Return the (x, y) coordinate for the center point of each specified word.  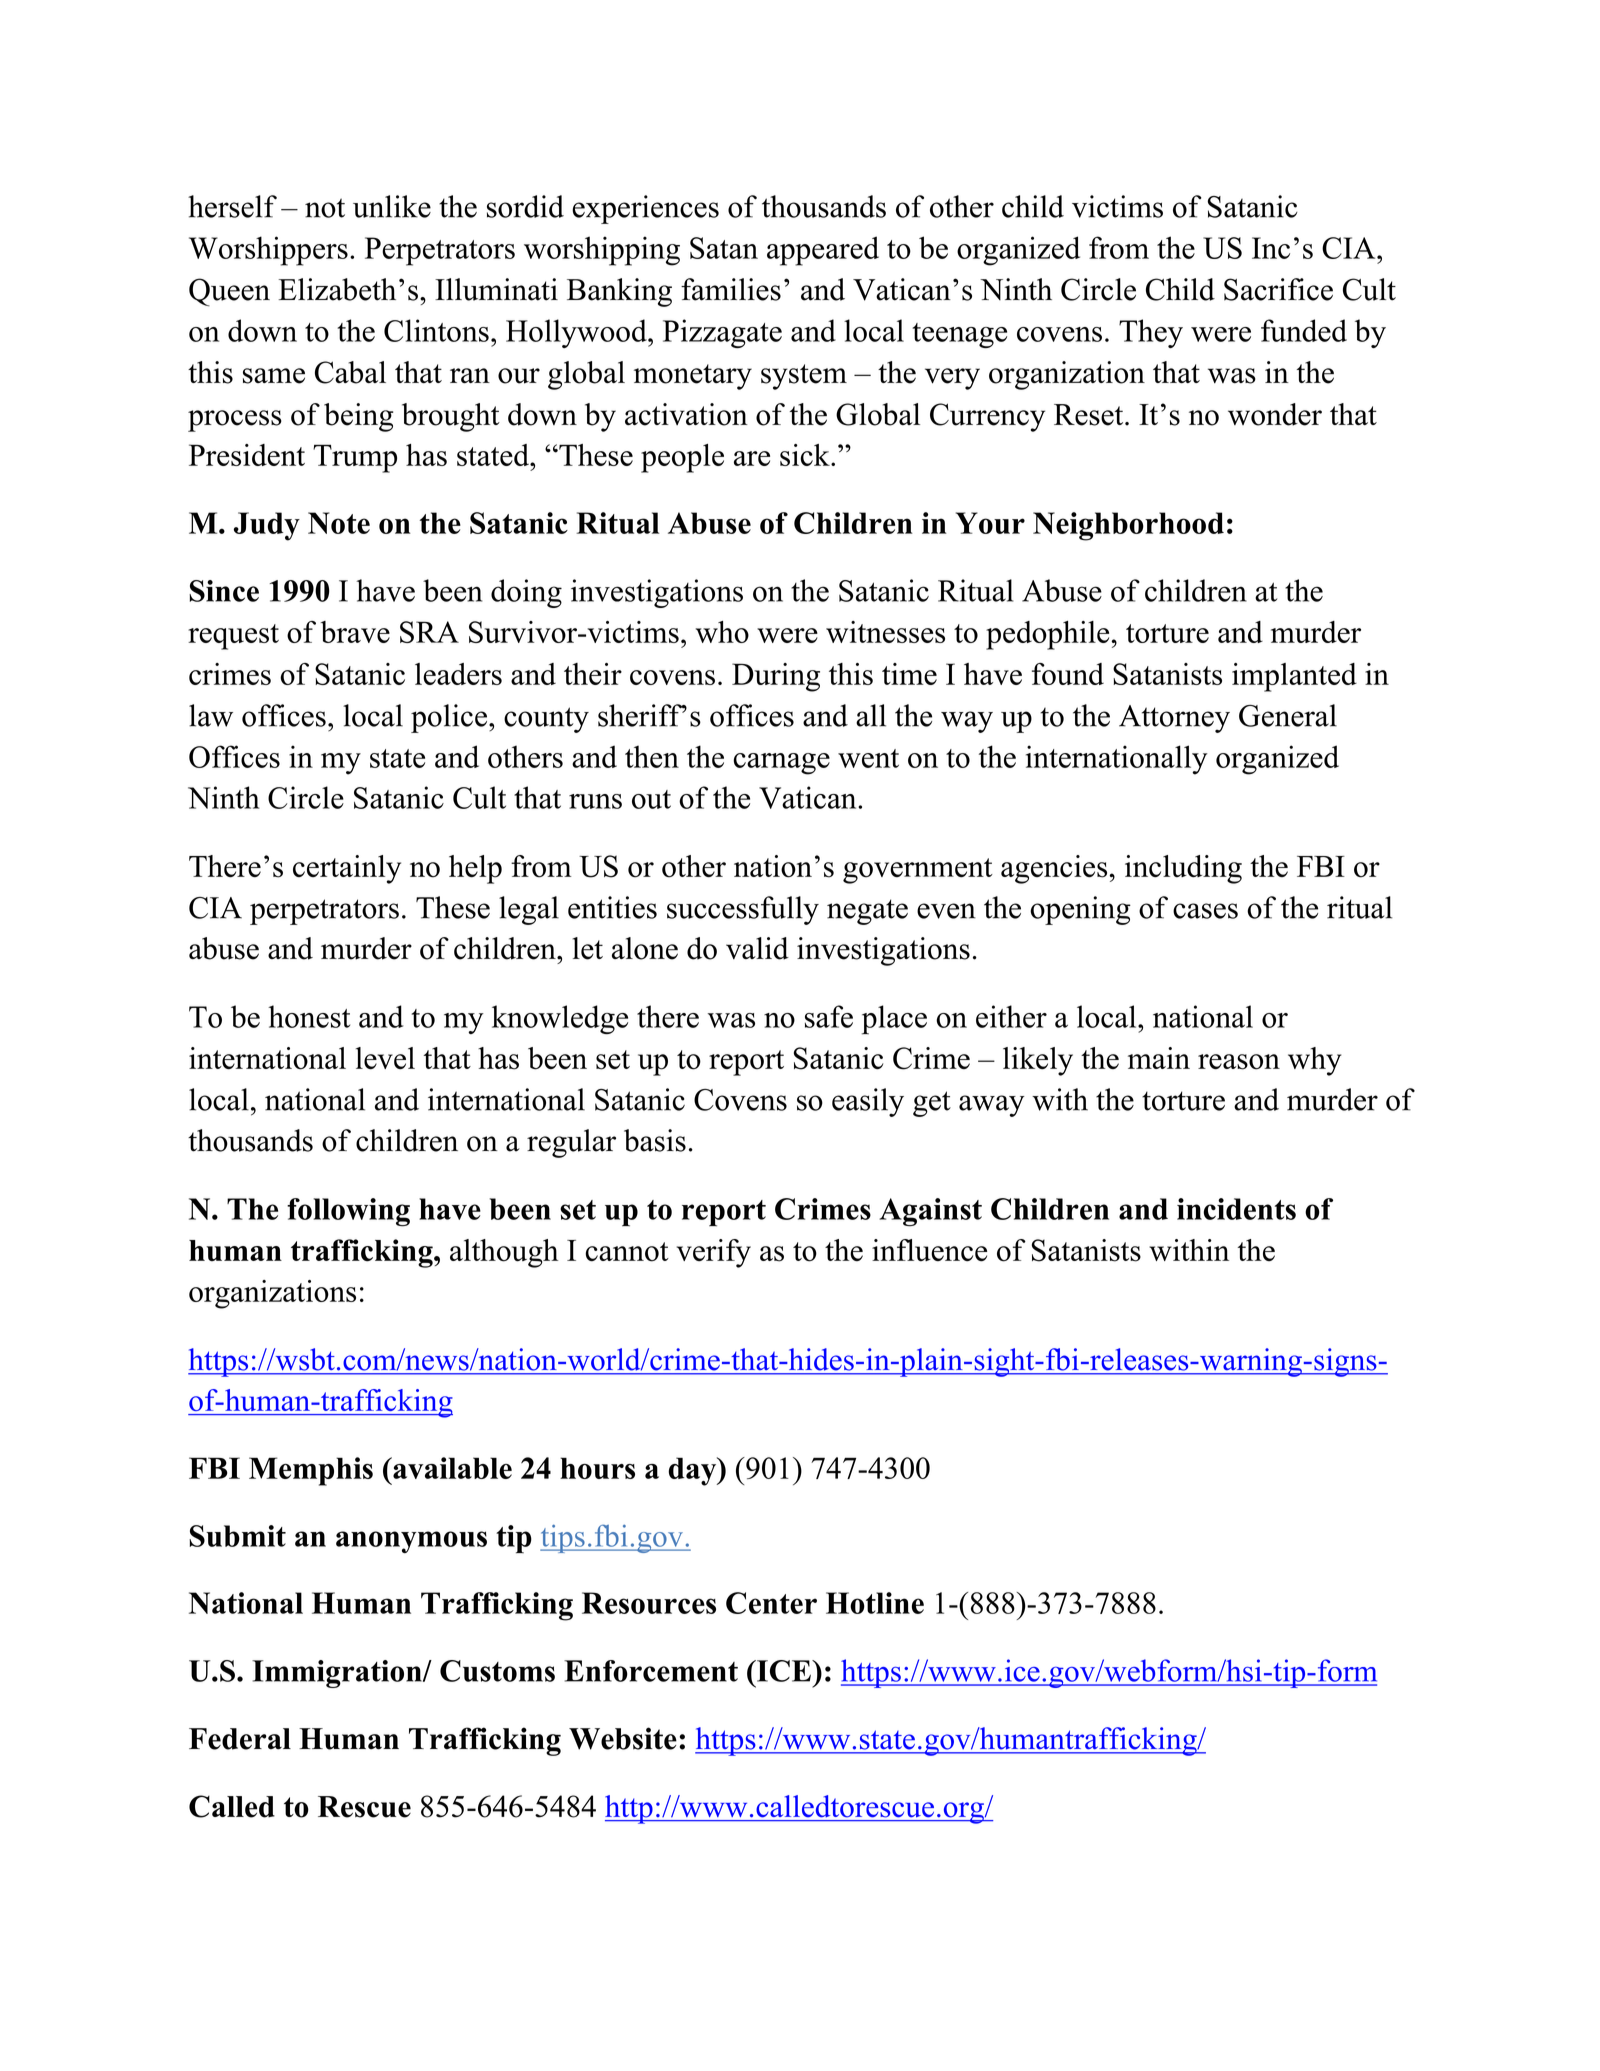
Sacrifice (1278, 289)
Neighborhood (1128, 526)
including (1183, 869)
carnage (781, 764)
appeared (823, 251)
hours (597, 1468)
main (1159, 1058)
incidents (1236, 1209)
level (385, 1058)
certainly (347, 869)
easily (868, 1102)
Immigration (338, 1674)
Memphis (311, 1471)
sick (806, 455)
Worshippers (268, 251)
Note (339, 523)
